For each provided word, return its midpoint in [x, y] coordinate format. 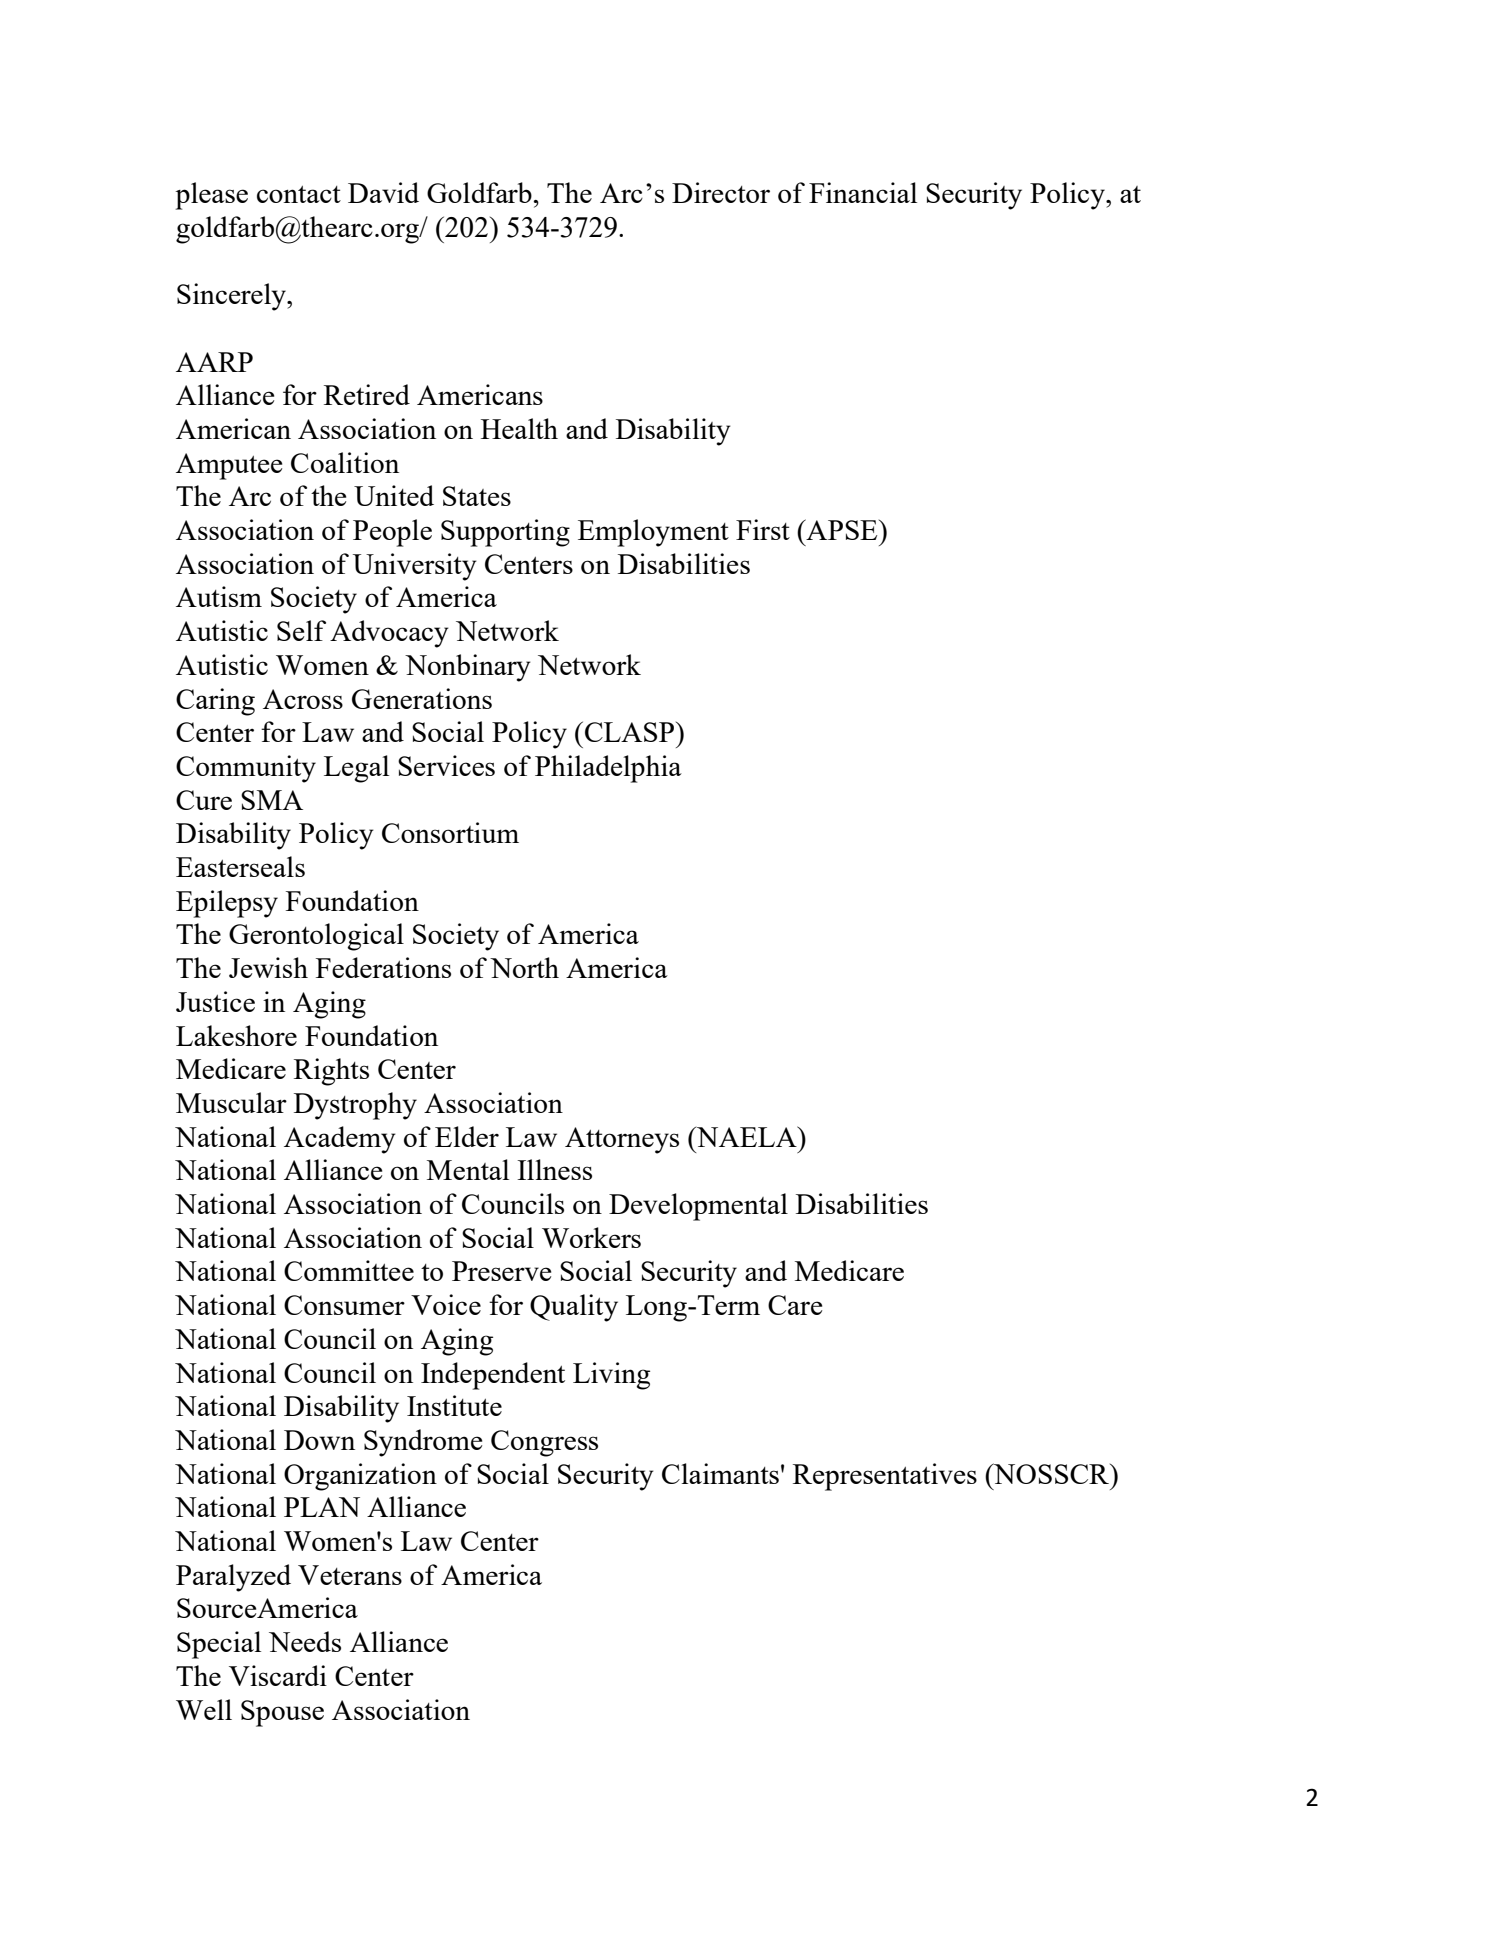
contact [299, 194]
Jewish [268, 967]
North [524, 967]
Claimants [720, 1473]
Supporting [505, 533]
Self [301, 630]
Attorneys [622, 1140]
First [763, 529]
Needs [305, 1641]
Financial [863, 192]
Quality [574, 1308]
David [383, 192]
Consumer [344, 1305]
